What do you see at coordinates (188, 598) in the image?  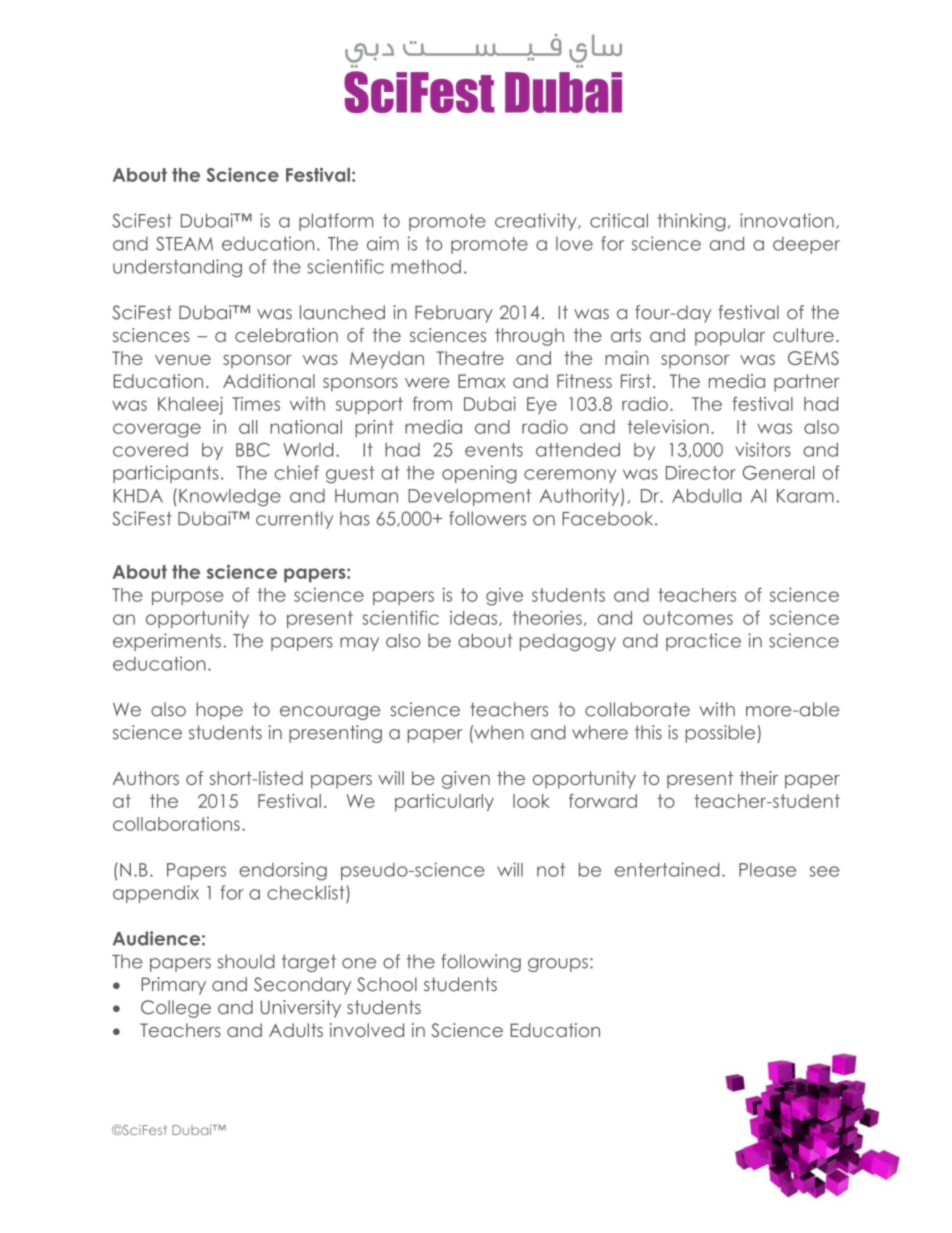 I see `purpose` at bounding box center [188, 598].
